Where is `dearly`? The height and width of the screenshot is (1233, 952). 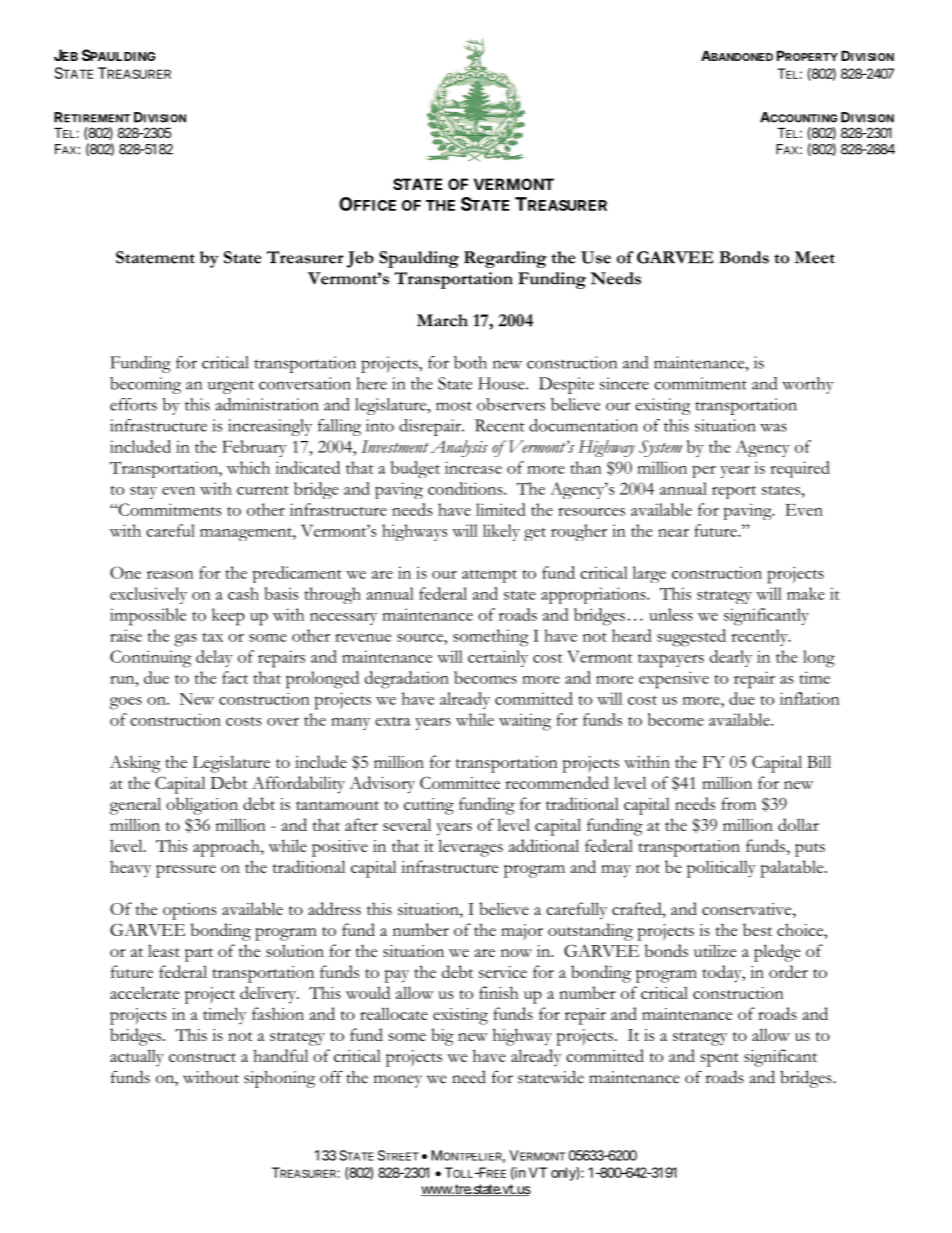
dearly is located at coordinates (731, 658).
